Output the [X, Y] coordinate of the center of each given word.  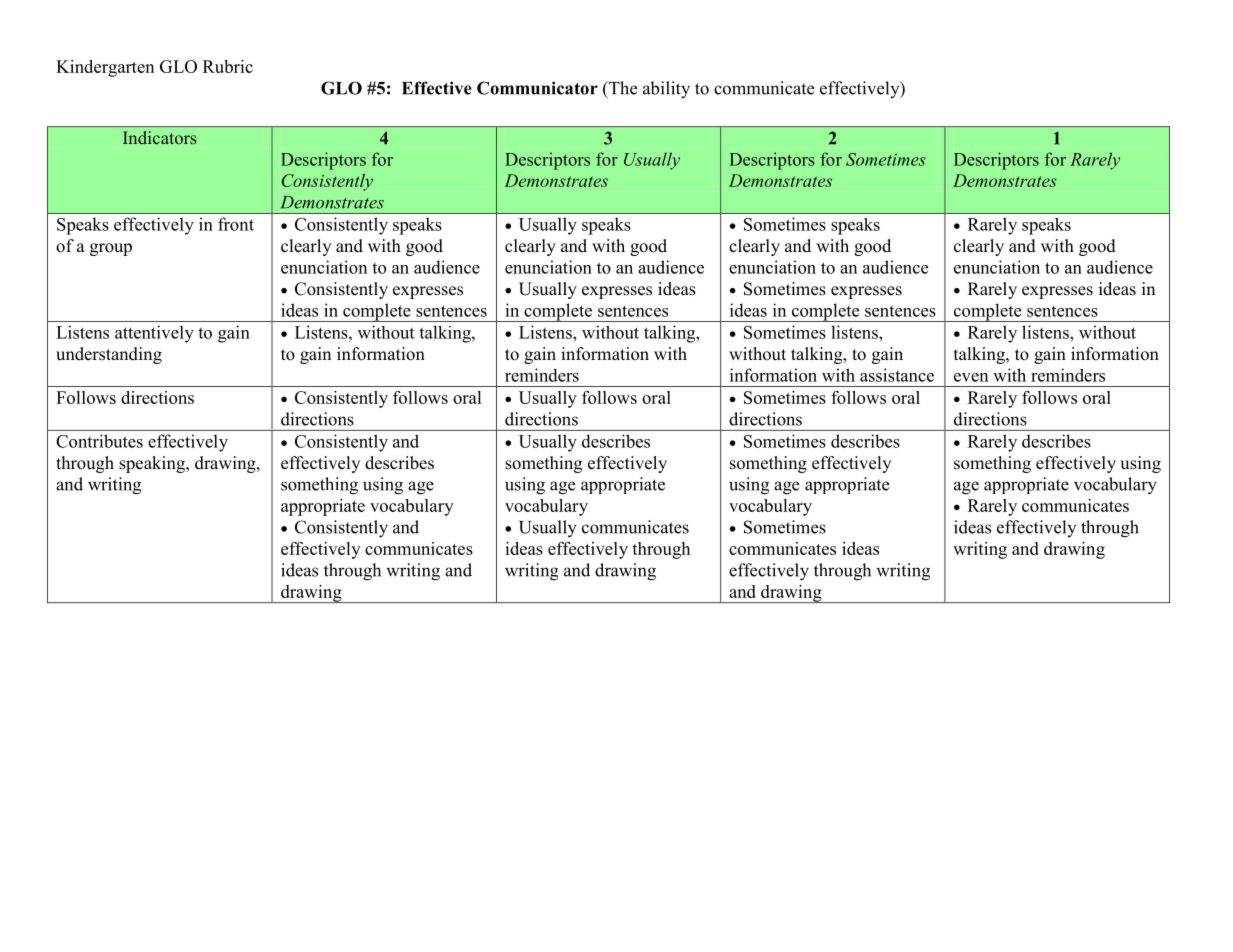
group [111, 249]
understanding [109, 355]
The [622, 88]
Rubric [228, 66]
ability [666, 90]
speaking [153, 464]
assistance [897, 375]
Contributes [99, 441]
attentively [154, 334]
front [236, 224]
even [971, 377]
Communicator [537, 88]
